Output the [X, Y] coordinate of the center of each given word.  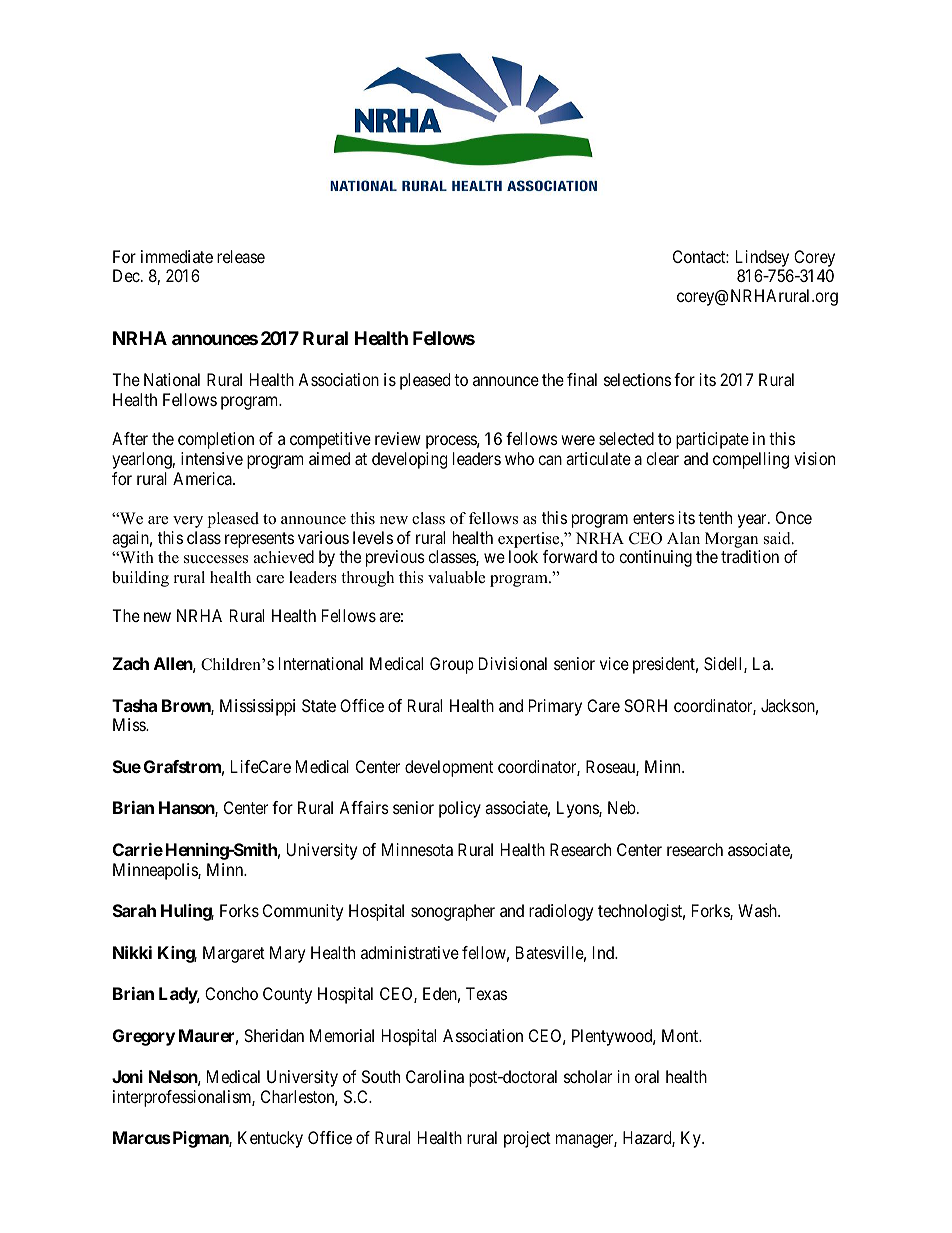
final [582, 379]
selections [637, 379]
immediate [177, 256]
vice [614, 663]
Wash [758, 910]
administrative [410, 952]
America [203, 478]
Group [452, 665]
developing [409, 460]
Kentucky [270, 1139]
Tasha [134, 705]
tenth [715, 517]
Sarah [134, 910]
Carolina [435, 1076]
